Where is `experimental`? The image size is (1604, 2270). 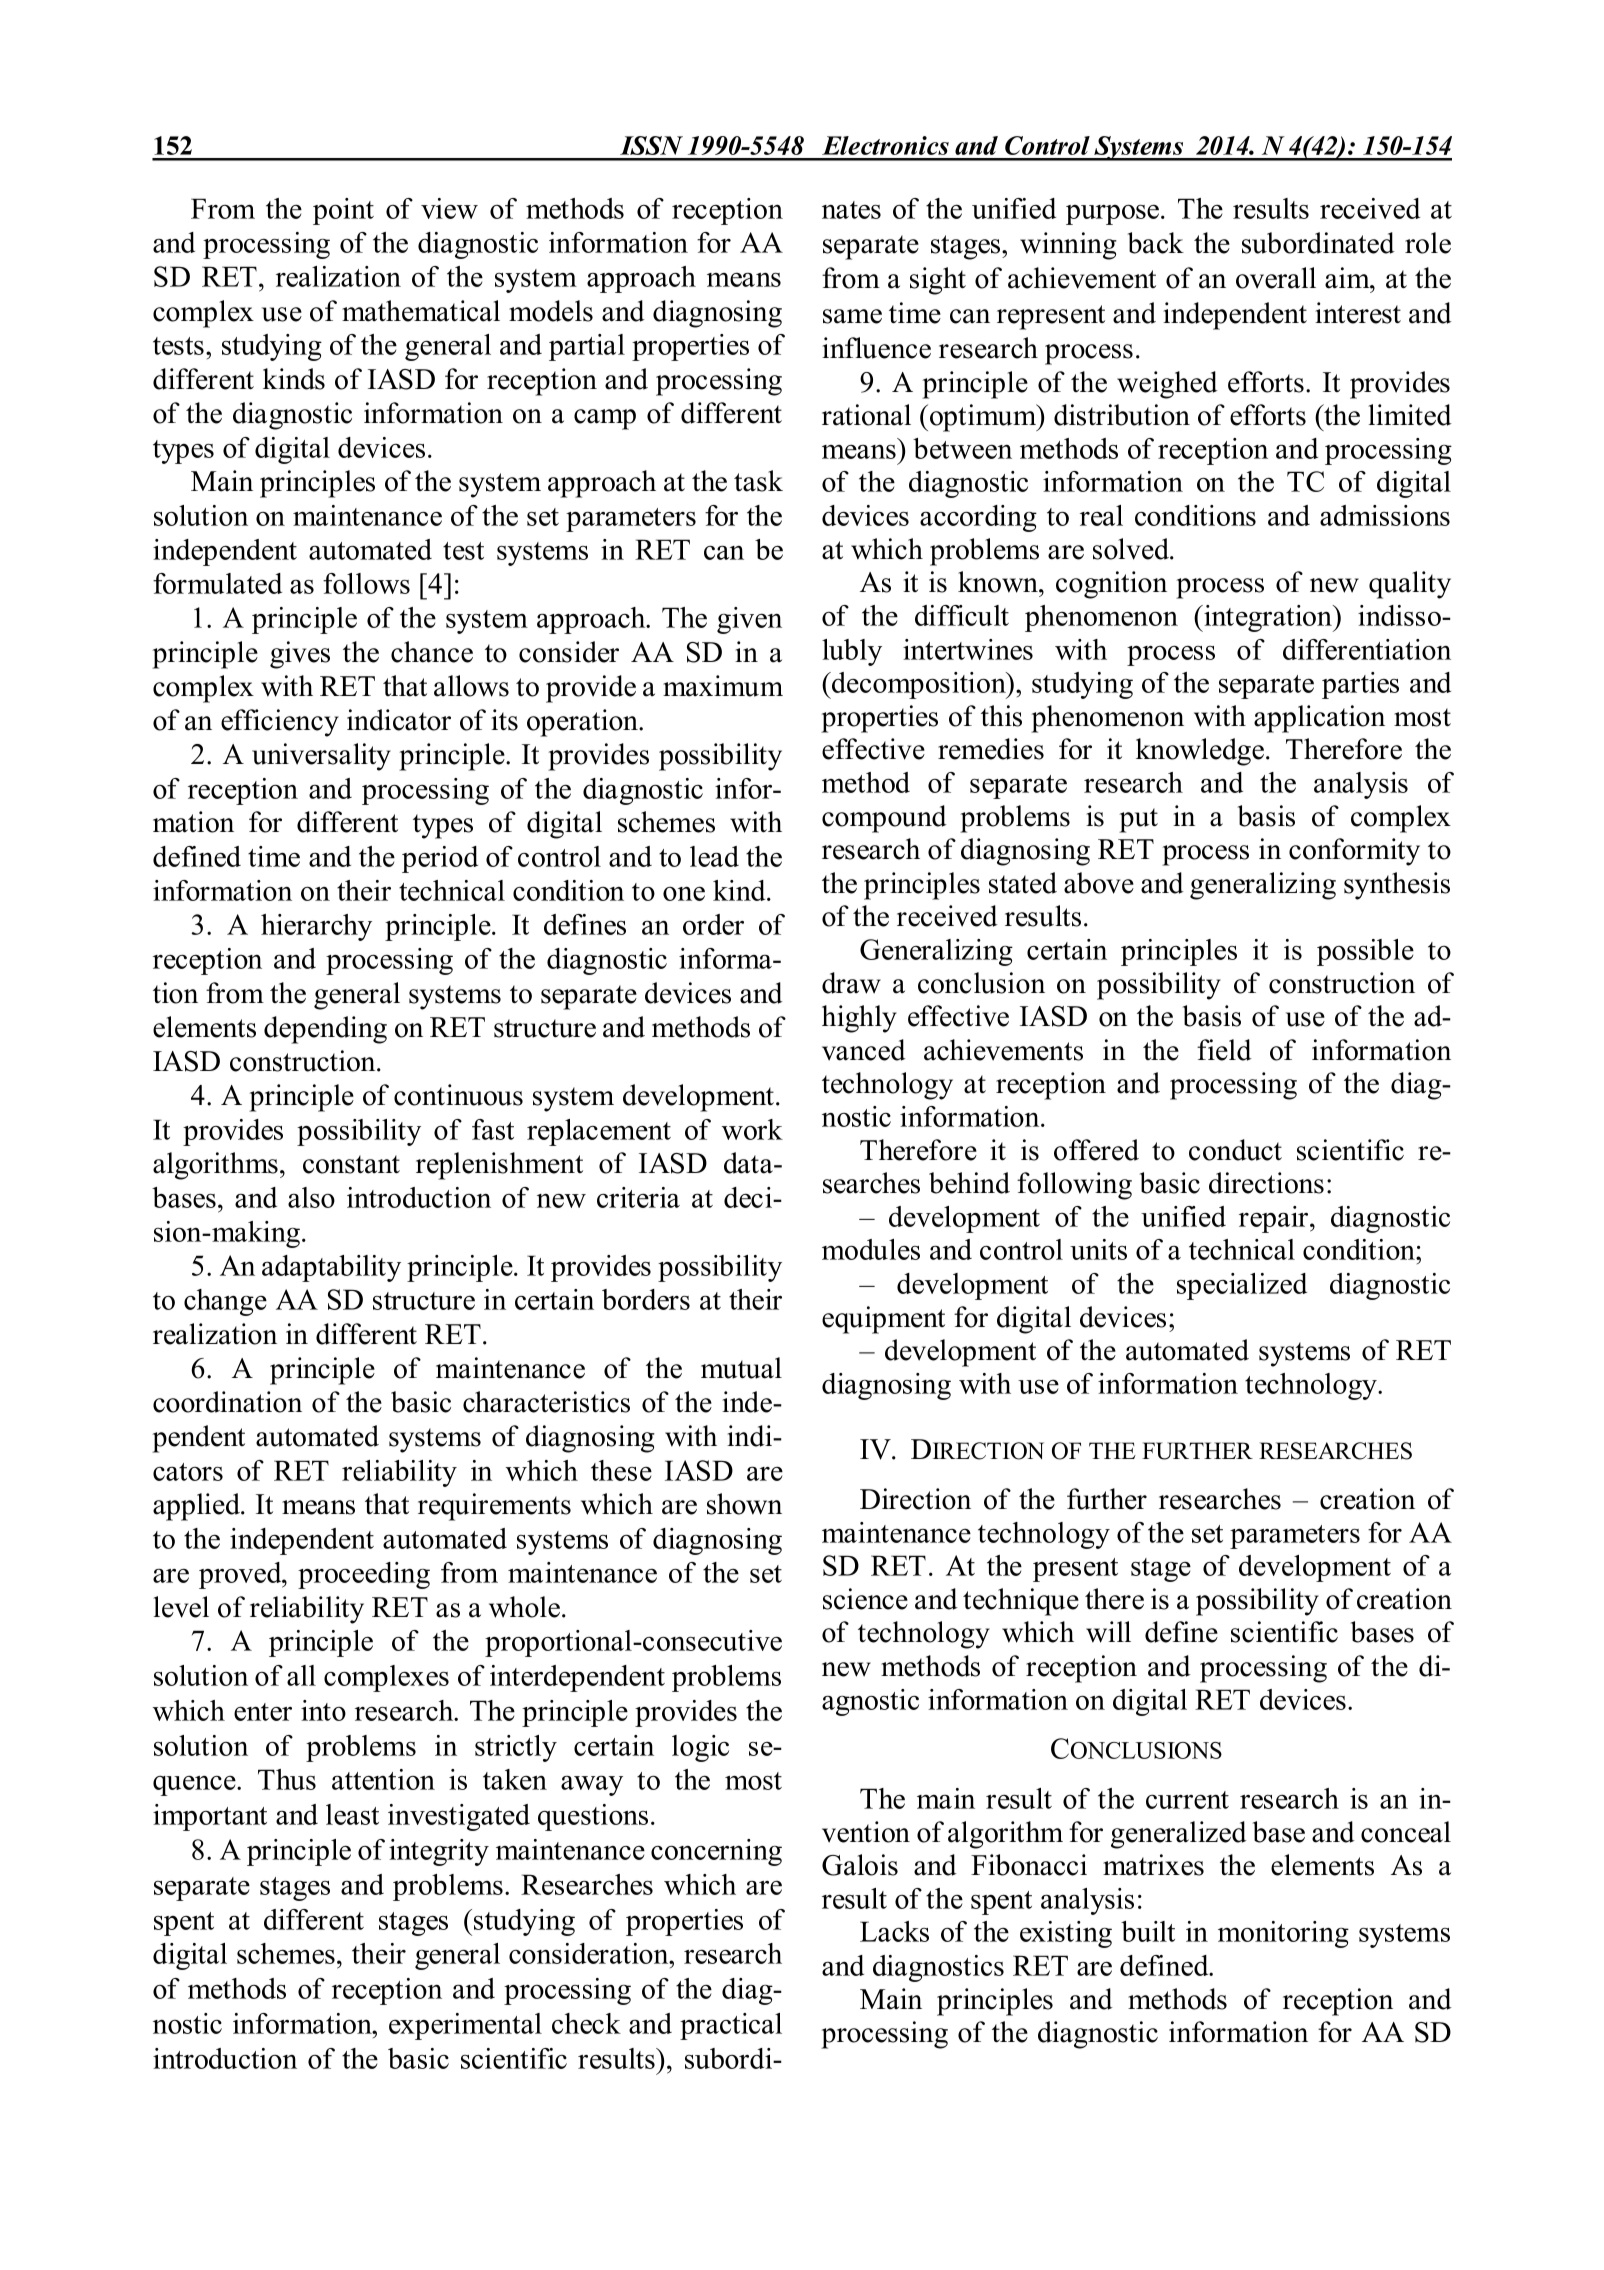 experimental is located at coordinates (465, 2026).
